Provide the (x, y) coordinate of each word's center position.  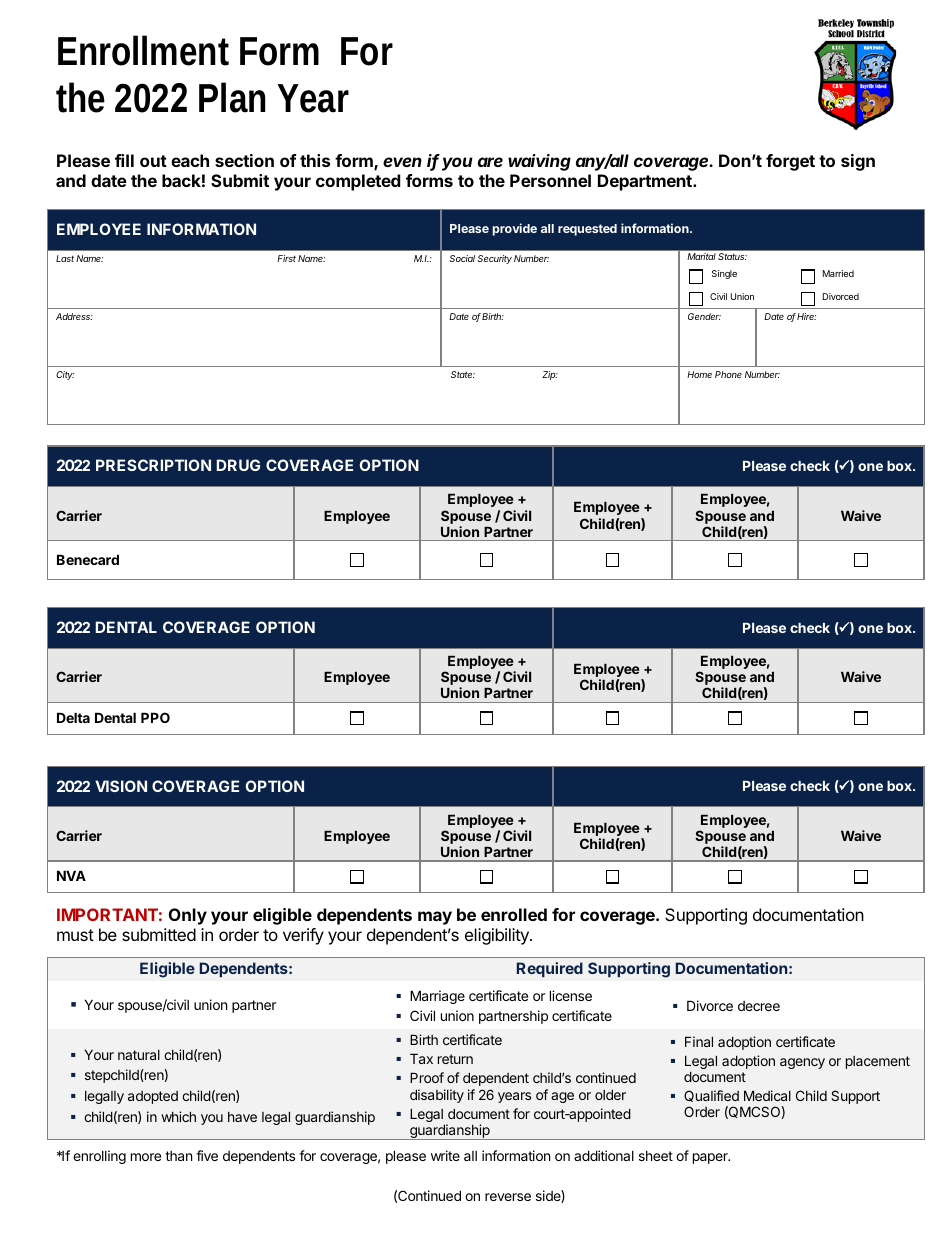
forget (790, 162)
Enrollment (143, 50)
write (445, 1155)
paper (711, 1158)
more (146, 1157)
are (490, 162)
